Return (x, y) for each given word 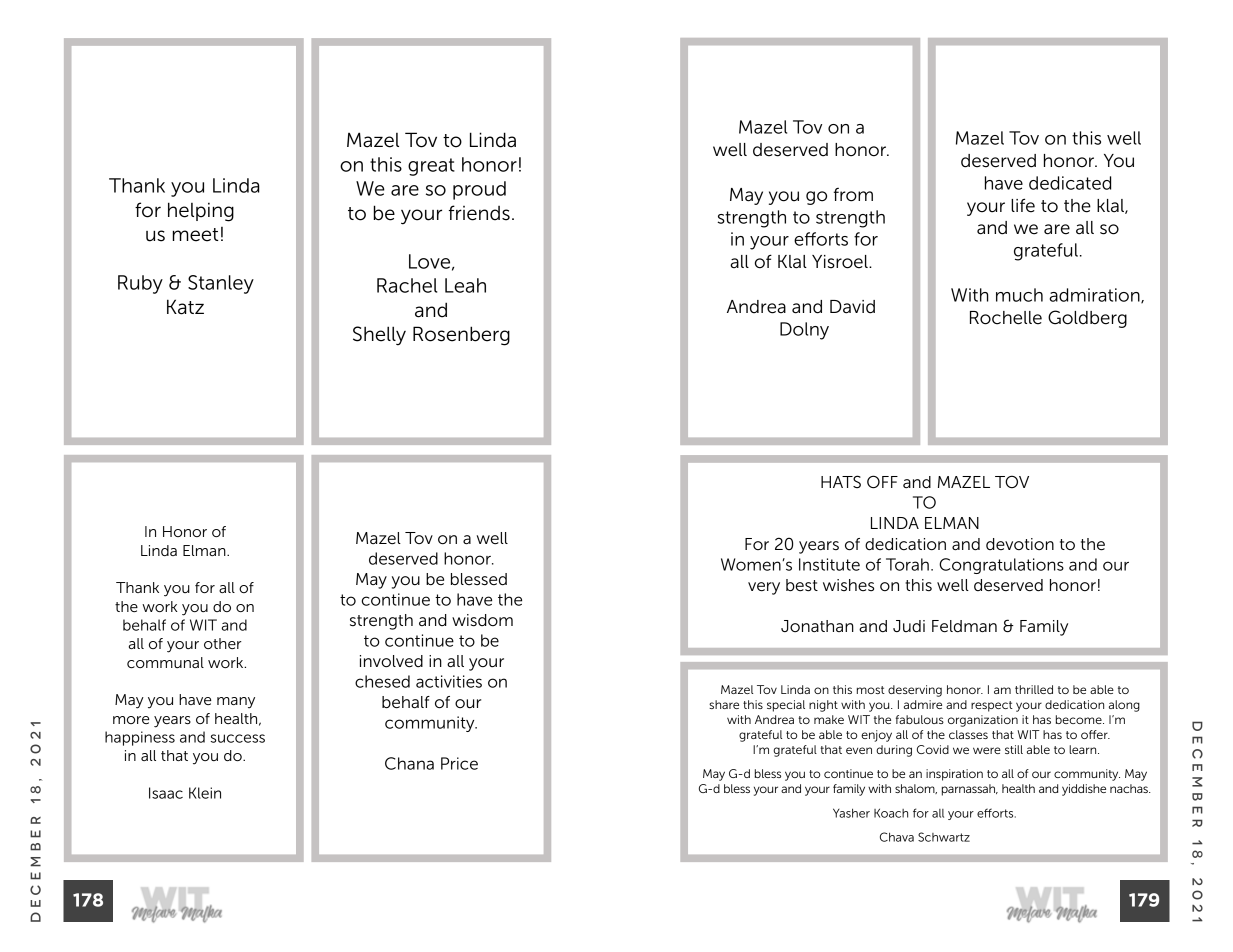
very (764, 588)
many (236, 703)
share (724, 704)
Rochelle (1006, 318)
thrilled (1034, 689)
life (1023, 205)
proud (479, 190)
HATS (841, 481)
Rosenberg (461, 336)
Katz (185, 307)
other (223, 643)
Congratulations (1001, 566)
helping (201, 212)
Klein (205, 793)
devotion (1020, 544)
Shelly (379, 336)
